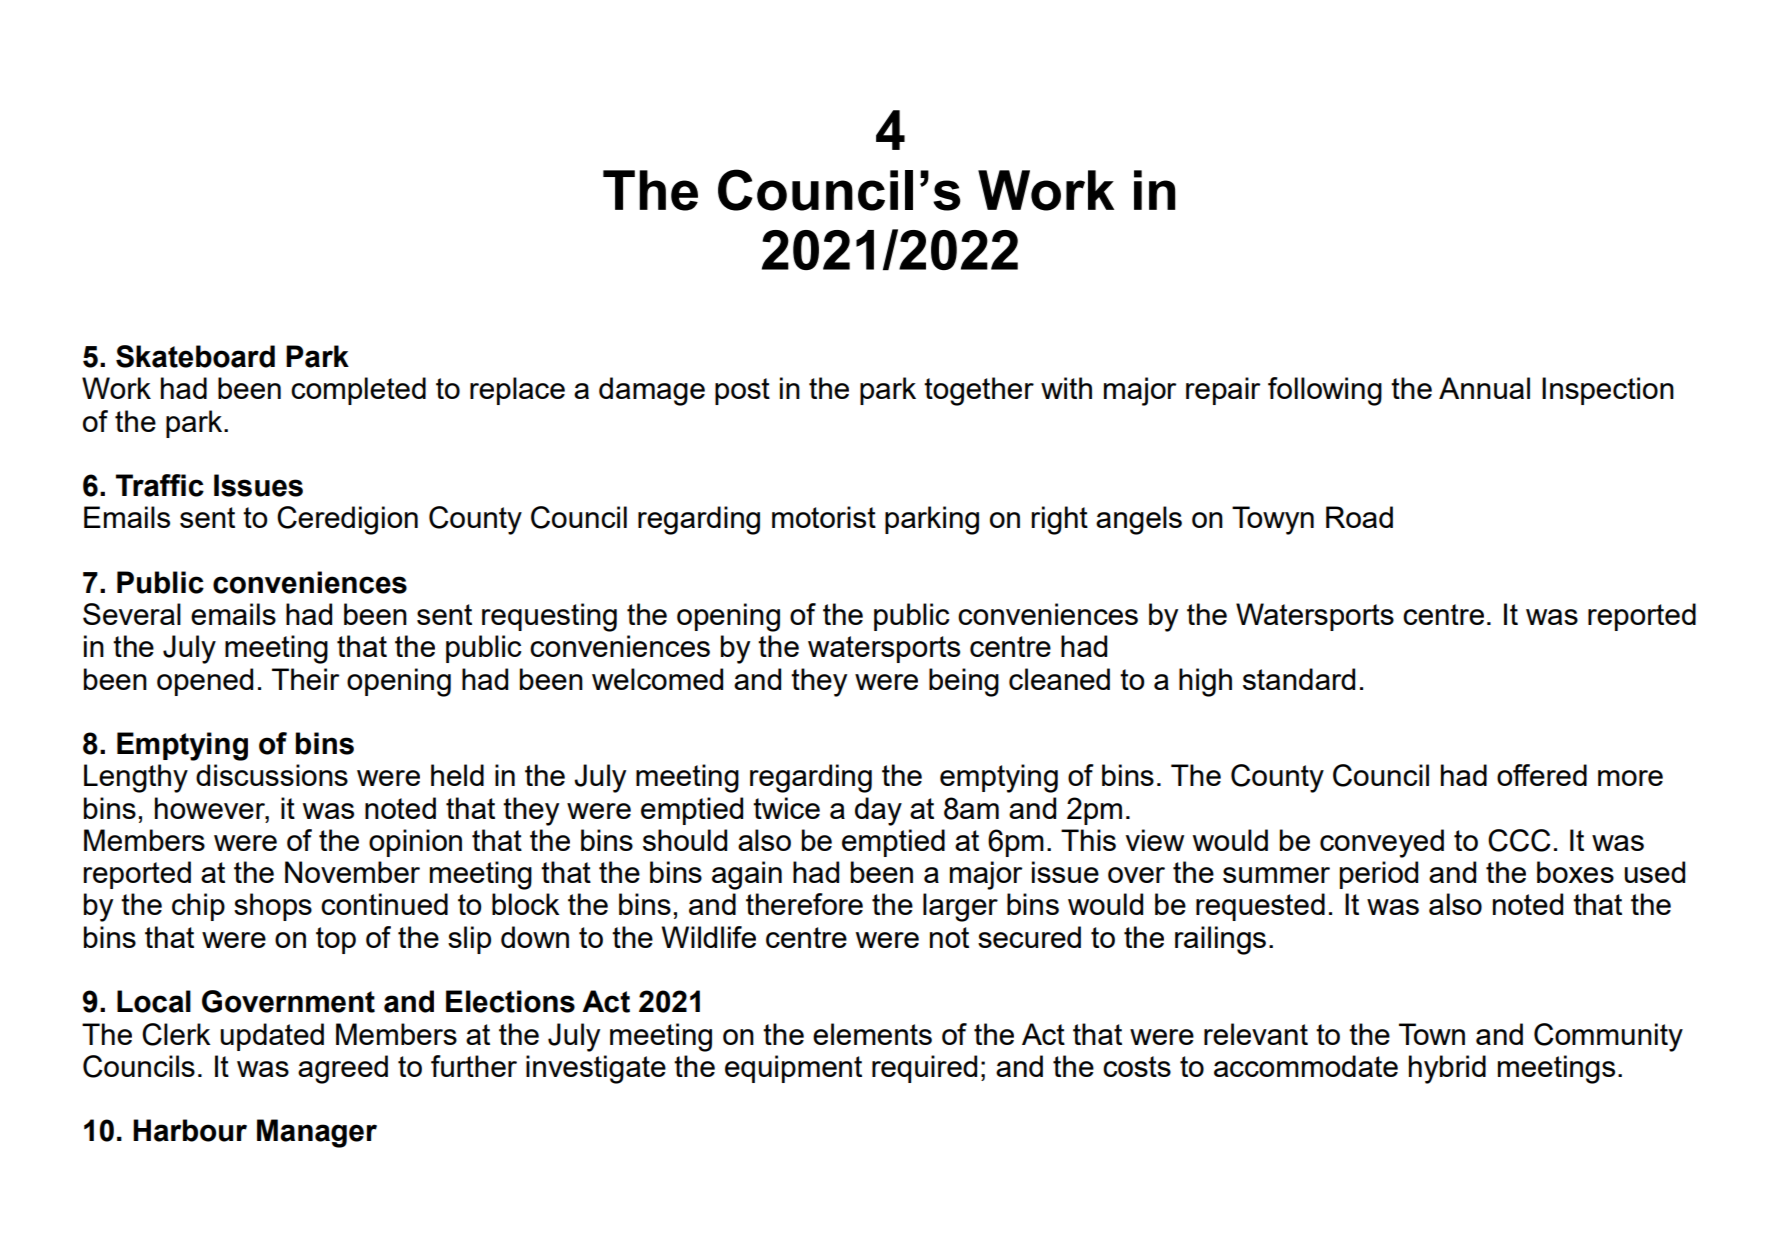  What do you see at coordinates (1447, 1069) in the screenshot?
I see `hybrid` at bounding box center [1447, 1069].
